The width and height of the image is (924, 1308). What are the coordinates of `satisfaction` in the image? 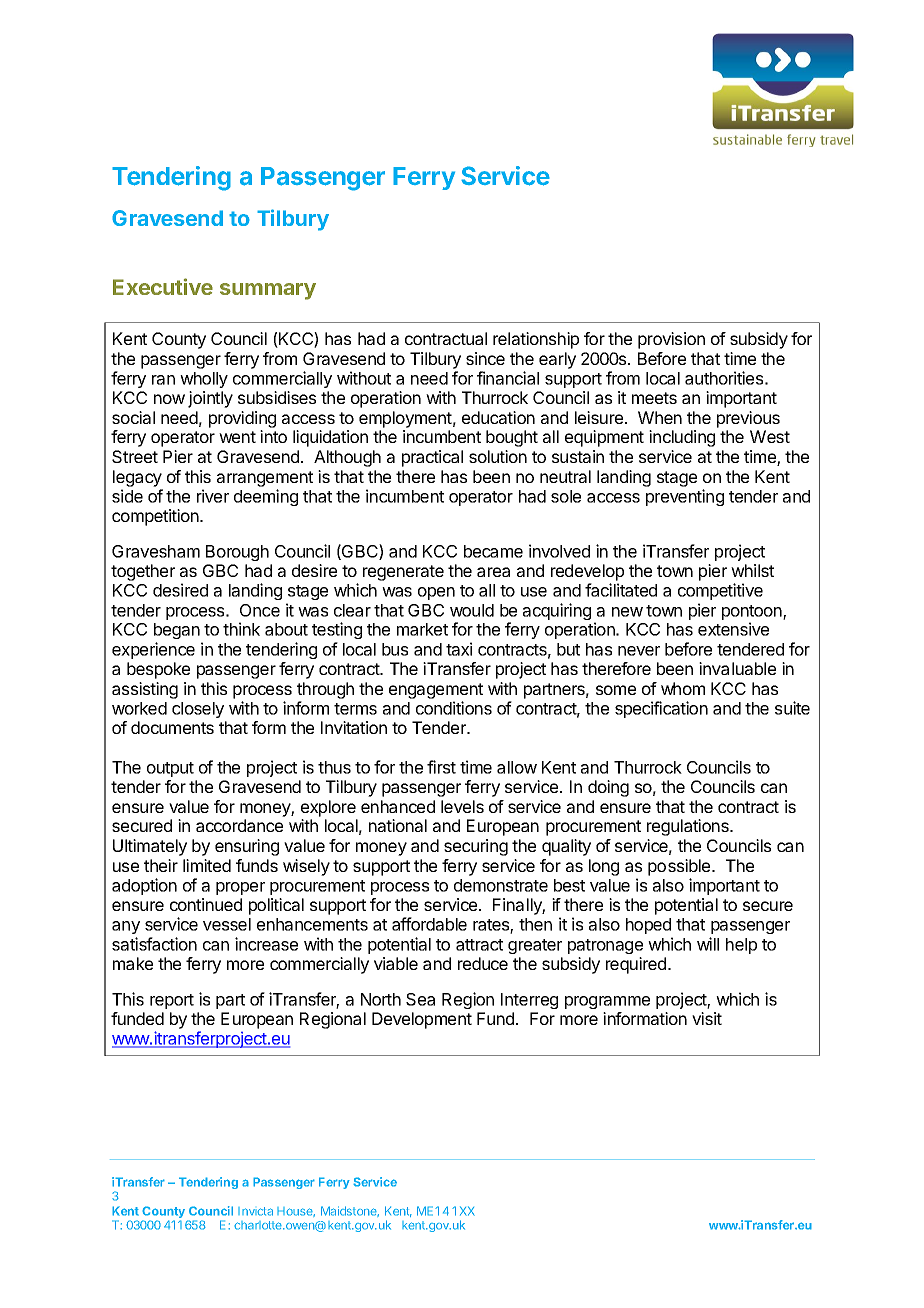 It's located at (154, 944).
